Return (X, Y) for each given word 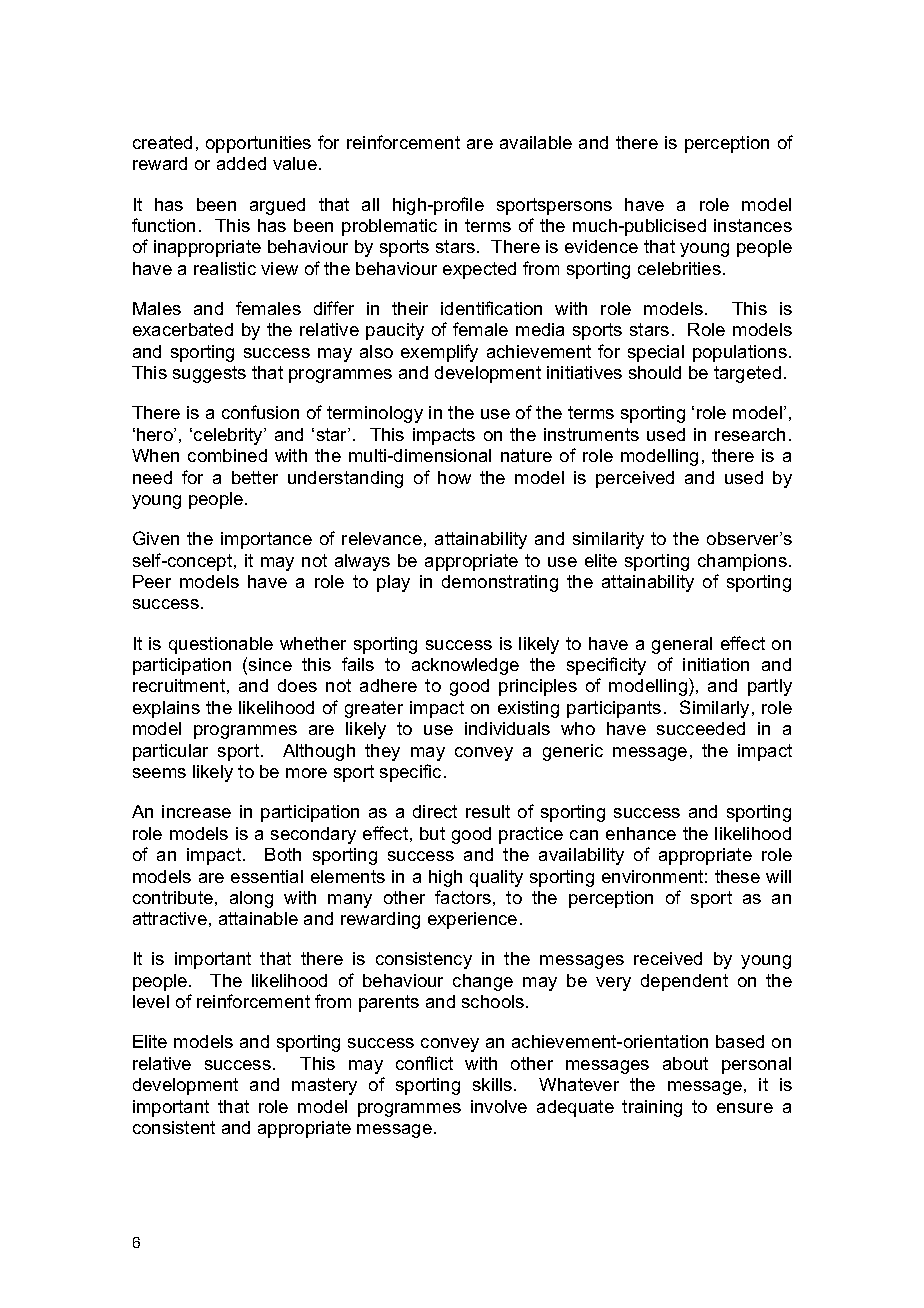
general (682, 645)
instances (753, 225)
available (536, 142)
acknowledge (465, 666)
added (241, 163)
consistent (174, 1127)
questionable (221, 645)
